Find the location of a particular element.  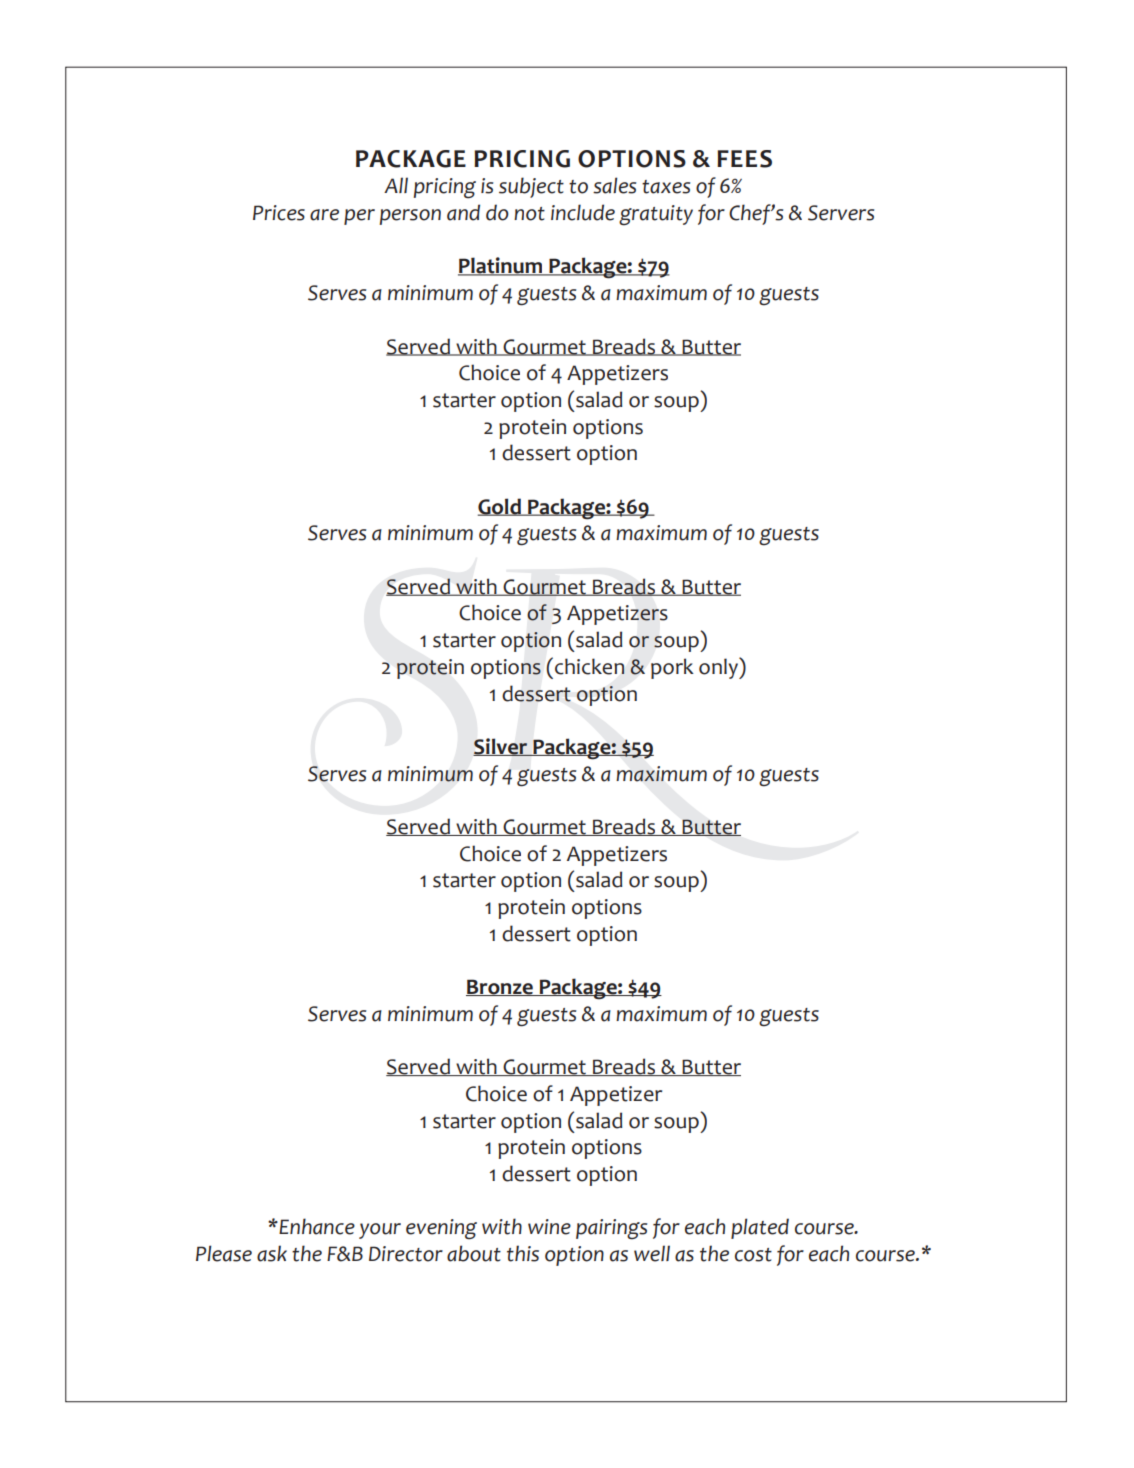

this is located at coordinates (523, 1253).
